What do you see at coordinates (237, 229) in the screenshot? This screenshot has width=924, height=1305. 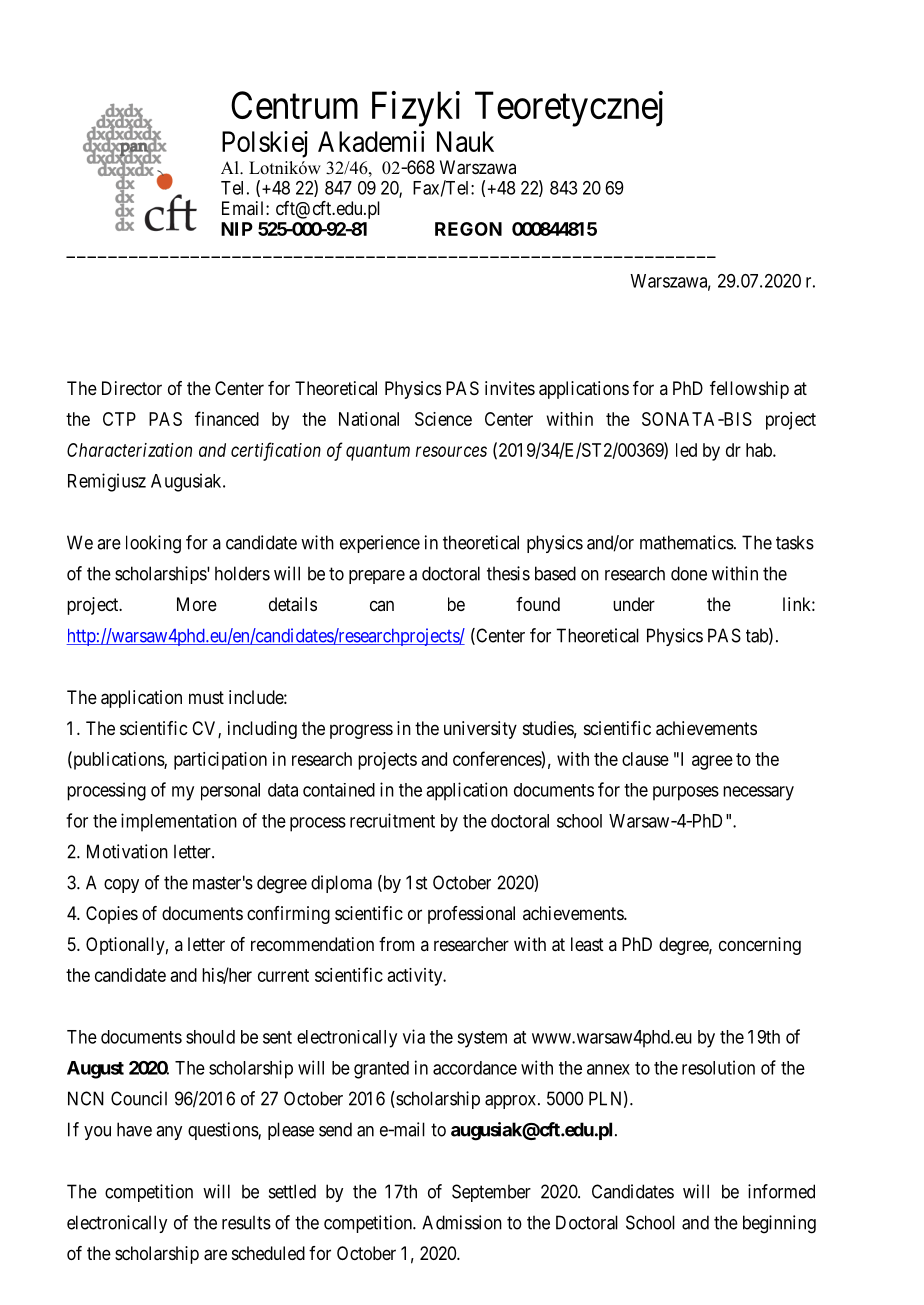 I see `NIP` at bounding box center [237, 229].
